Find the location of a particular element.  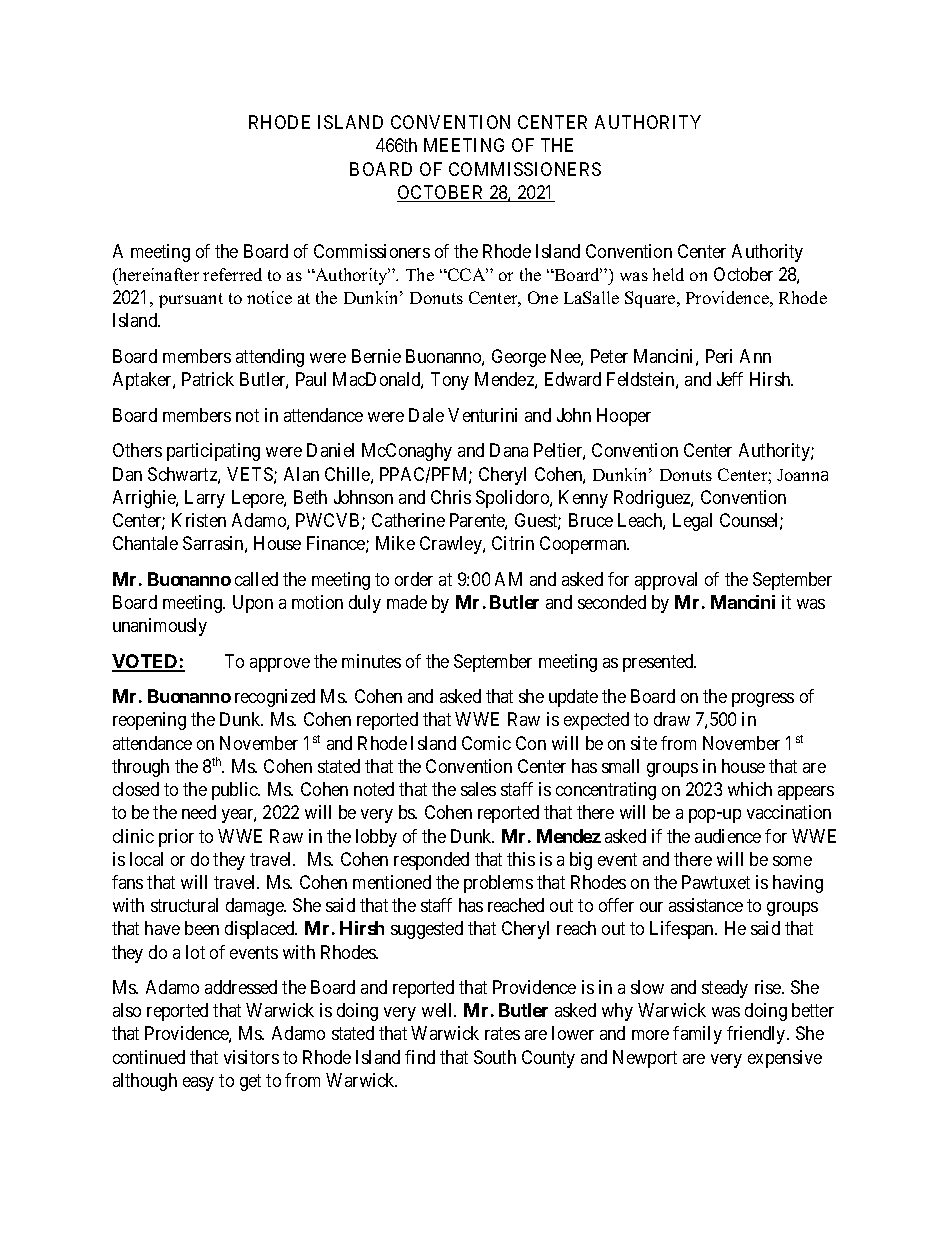

George is located at coordinates (519, 358).
